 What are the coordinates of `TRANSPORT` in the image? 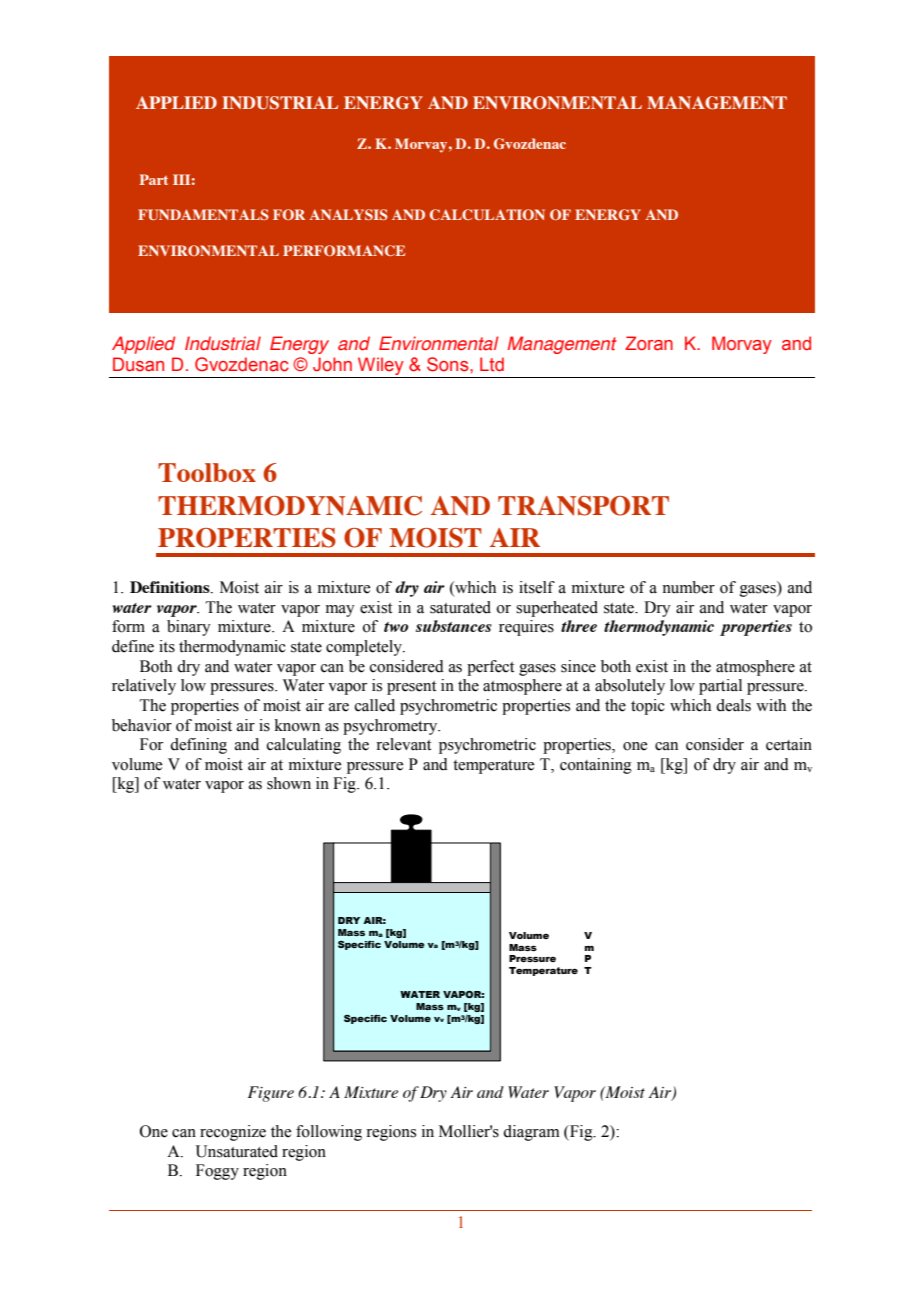 It's located at (583, 506).
